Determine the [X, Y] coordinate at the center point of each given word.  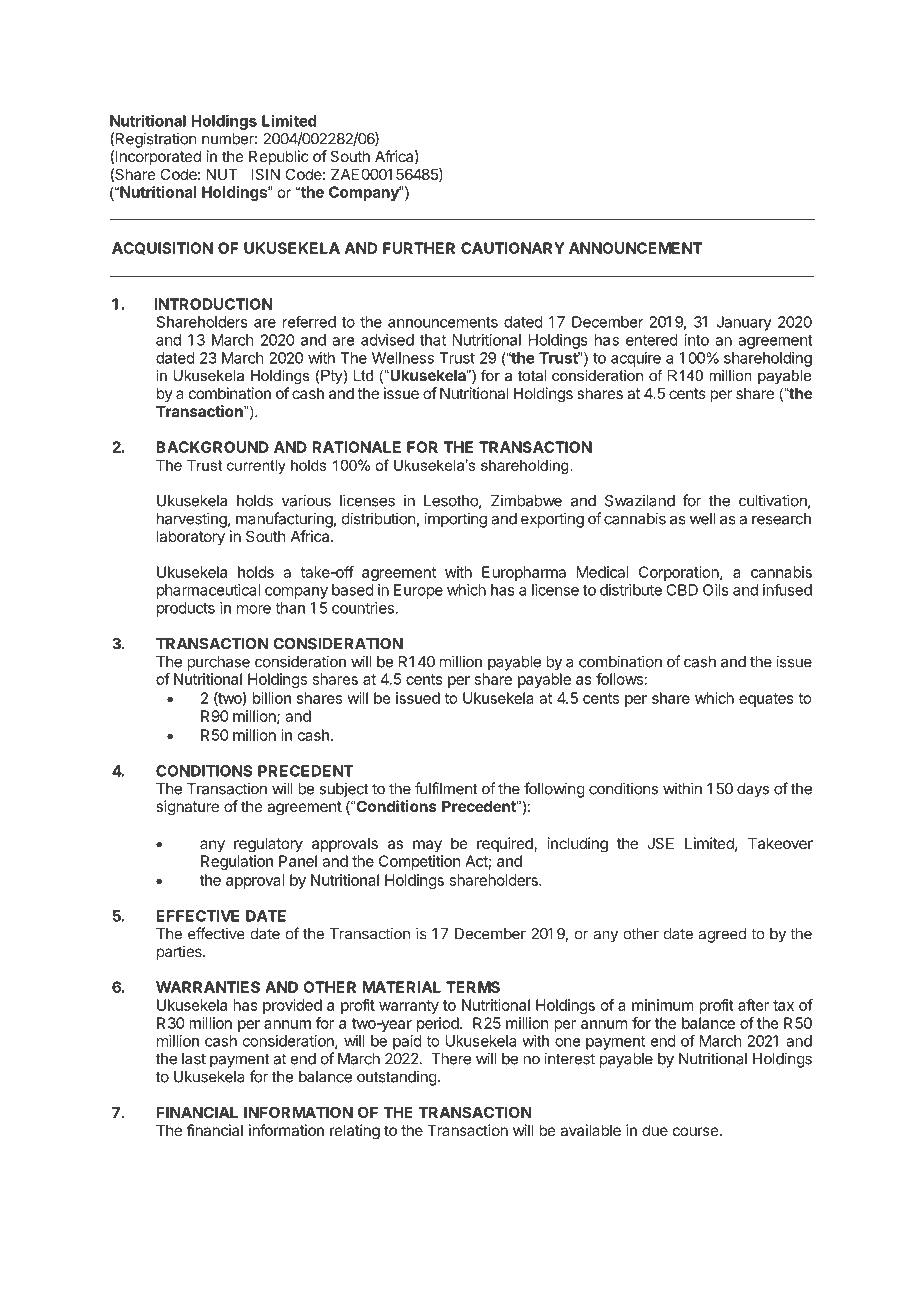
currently [256, 466]
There [451, 1059]
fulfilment [446, 788]
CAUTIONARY [513, 248]
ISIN [266, 174]
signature [187, 808]
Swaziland [640, 500]
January [744, 323]
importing [455, 520]
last [194, 1059]
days [753, 790]
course [696, 1131]
